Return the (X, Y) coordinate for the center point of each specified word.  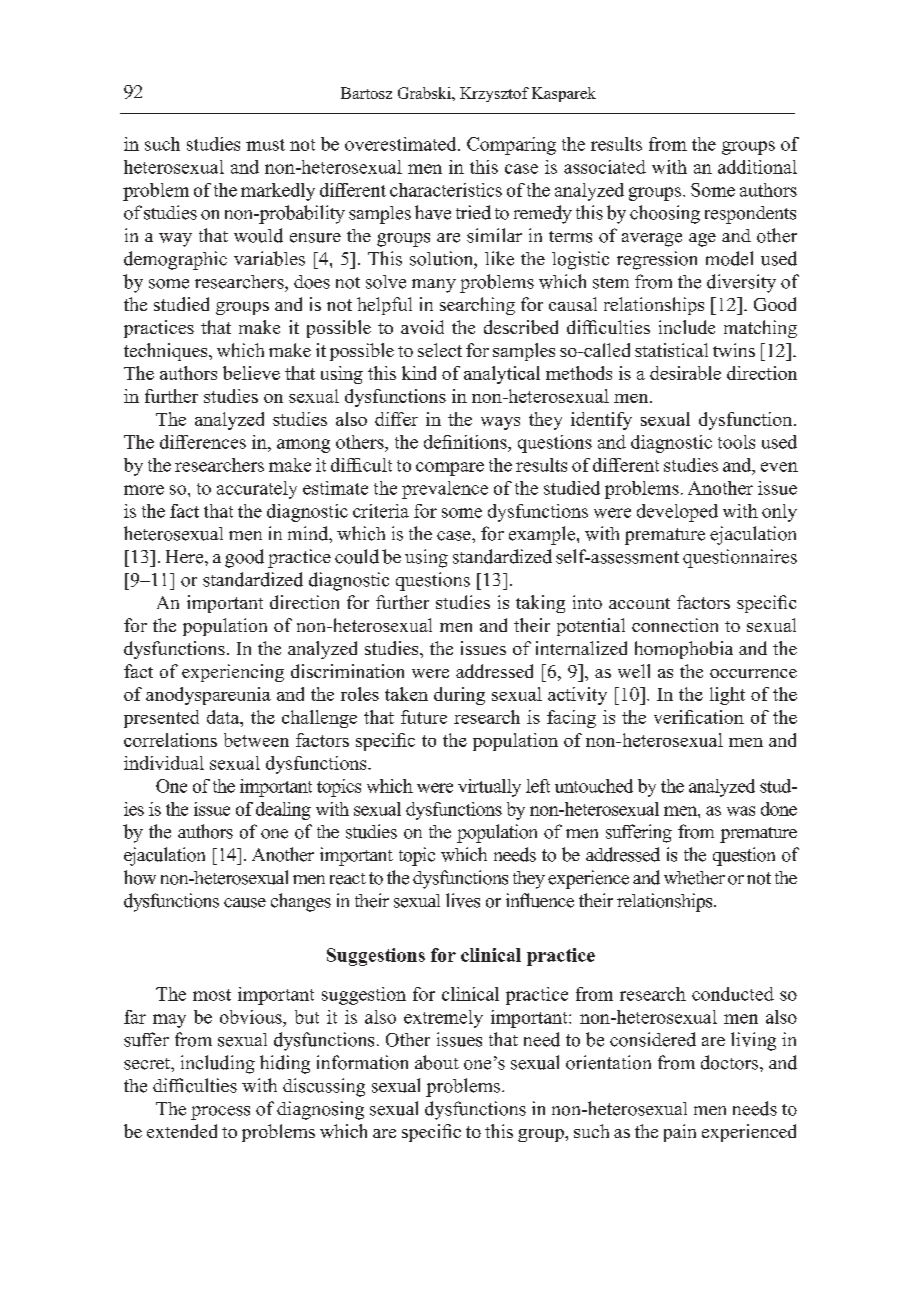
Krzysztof (494, 94)
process (220, 1113)
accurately (257, 490)
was (741, 811)
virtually (489, 788)
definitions (466, 442)
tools (736, 442)
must (265, 145)
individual (164, 763)
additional (757, 167)
